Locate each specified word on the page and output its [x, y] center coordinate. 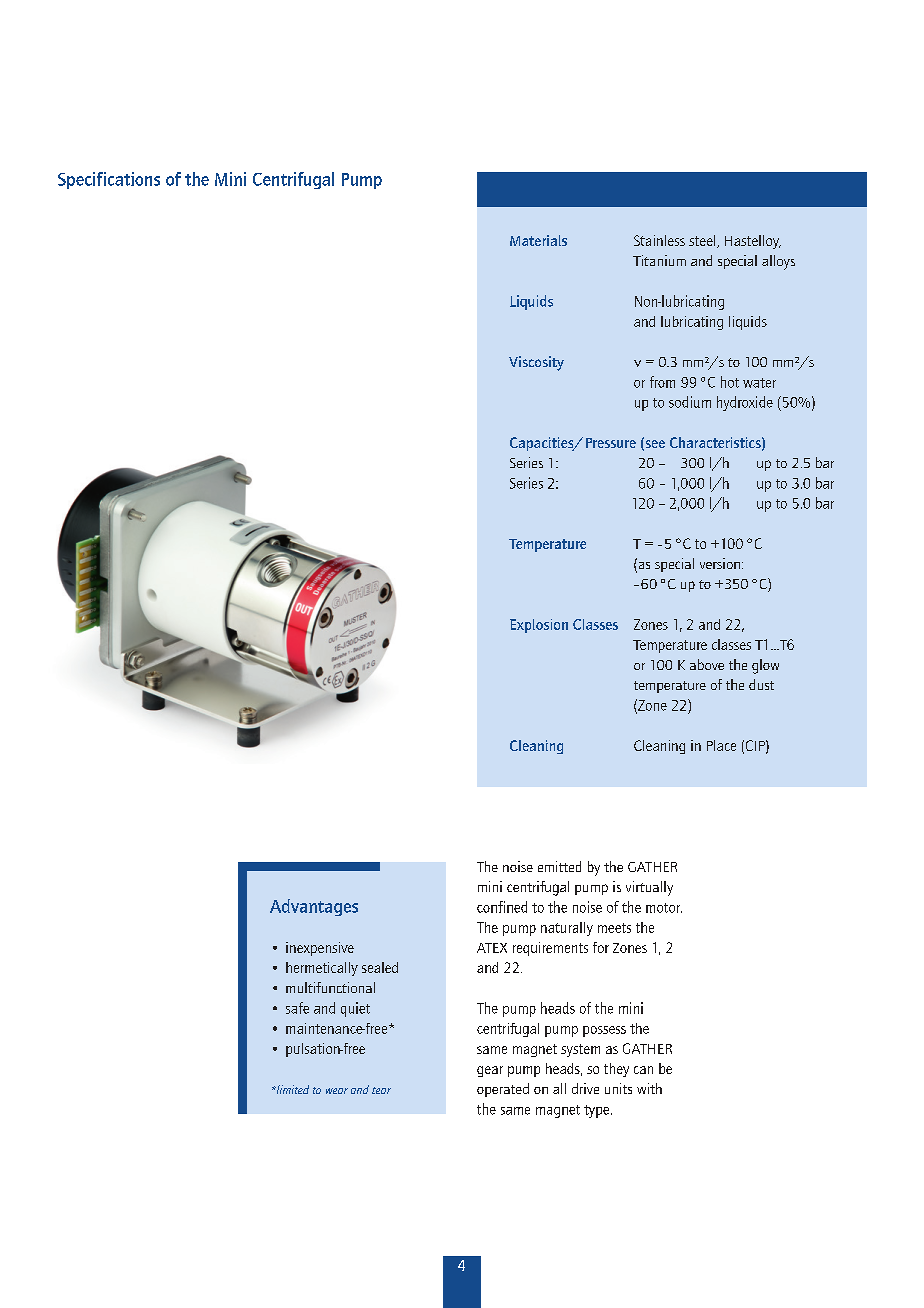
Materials [538, 240]
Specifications [109, 180]
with [649, 1088]
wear [337, 1091]
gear [490, 1071]
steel [703, 241]
